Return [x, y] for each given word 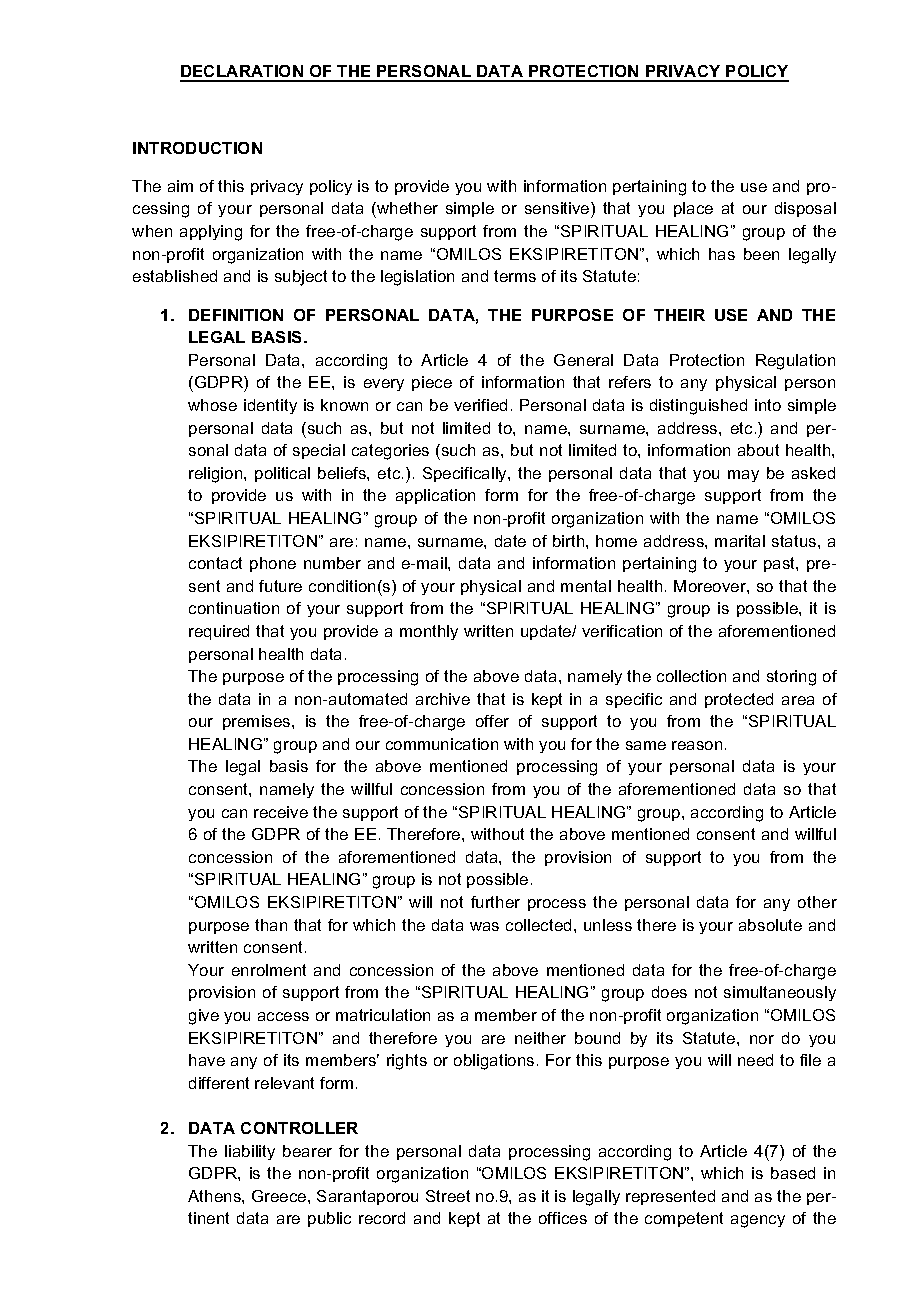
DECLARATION [242, 73]
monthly [429, 632]
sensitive [558, 208]
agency [758, 1221]
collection [691, 676]
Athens [215, 1196]
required [219, 632]
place [693, 209]
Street [448, 1196]
